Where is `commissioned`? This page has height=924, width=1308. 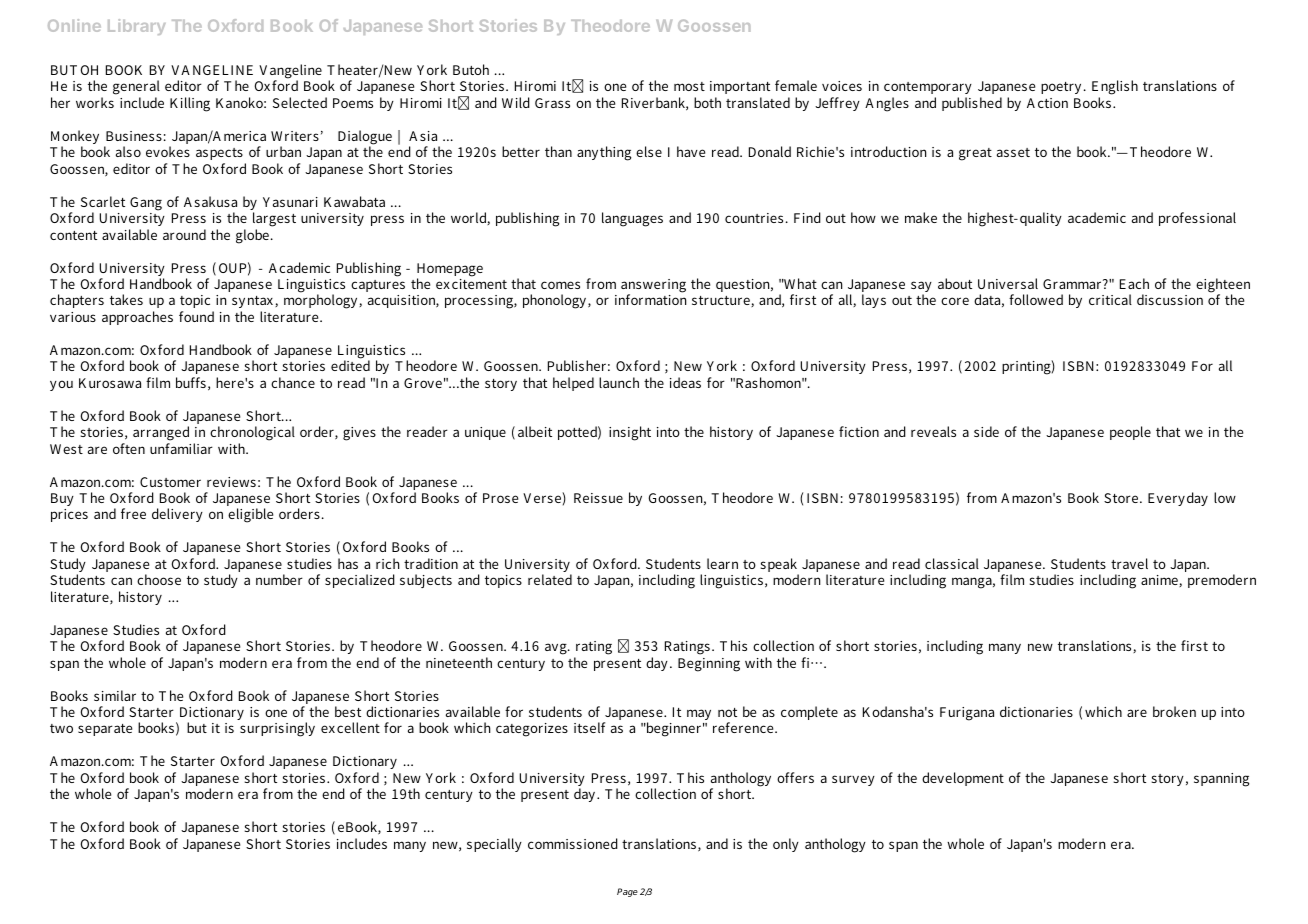 commissioned is located at coordinates (573, 843).
